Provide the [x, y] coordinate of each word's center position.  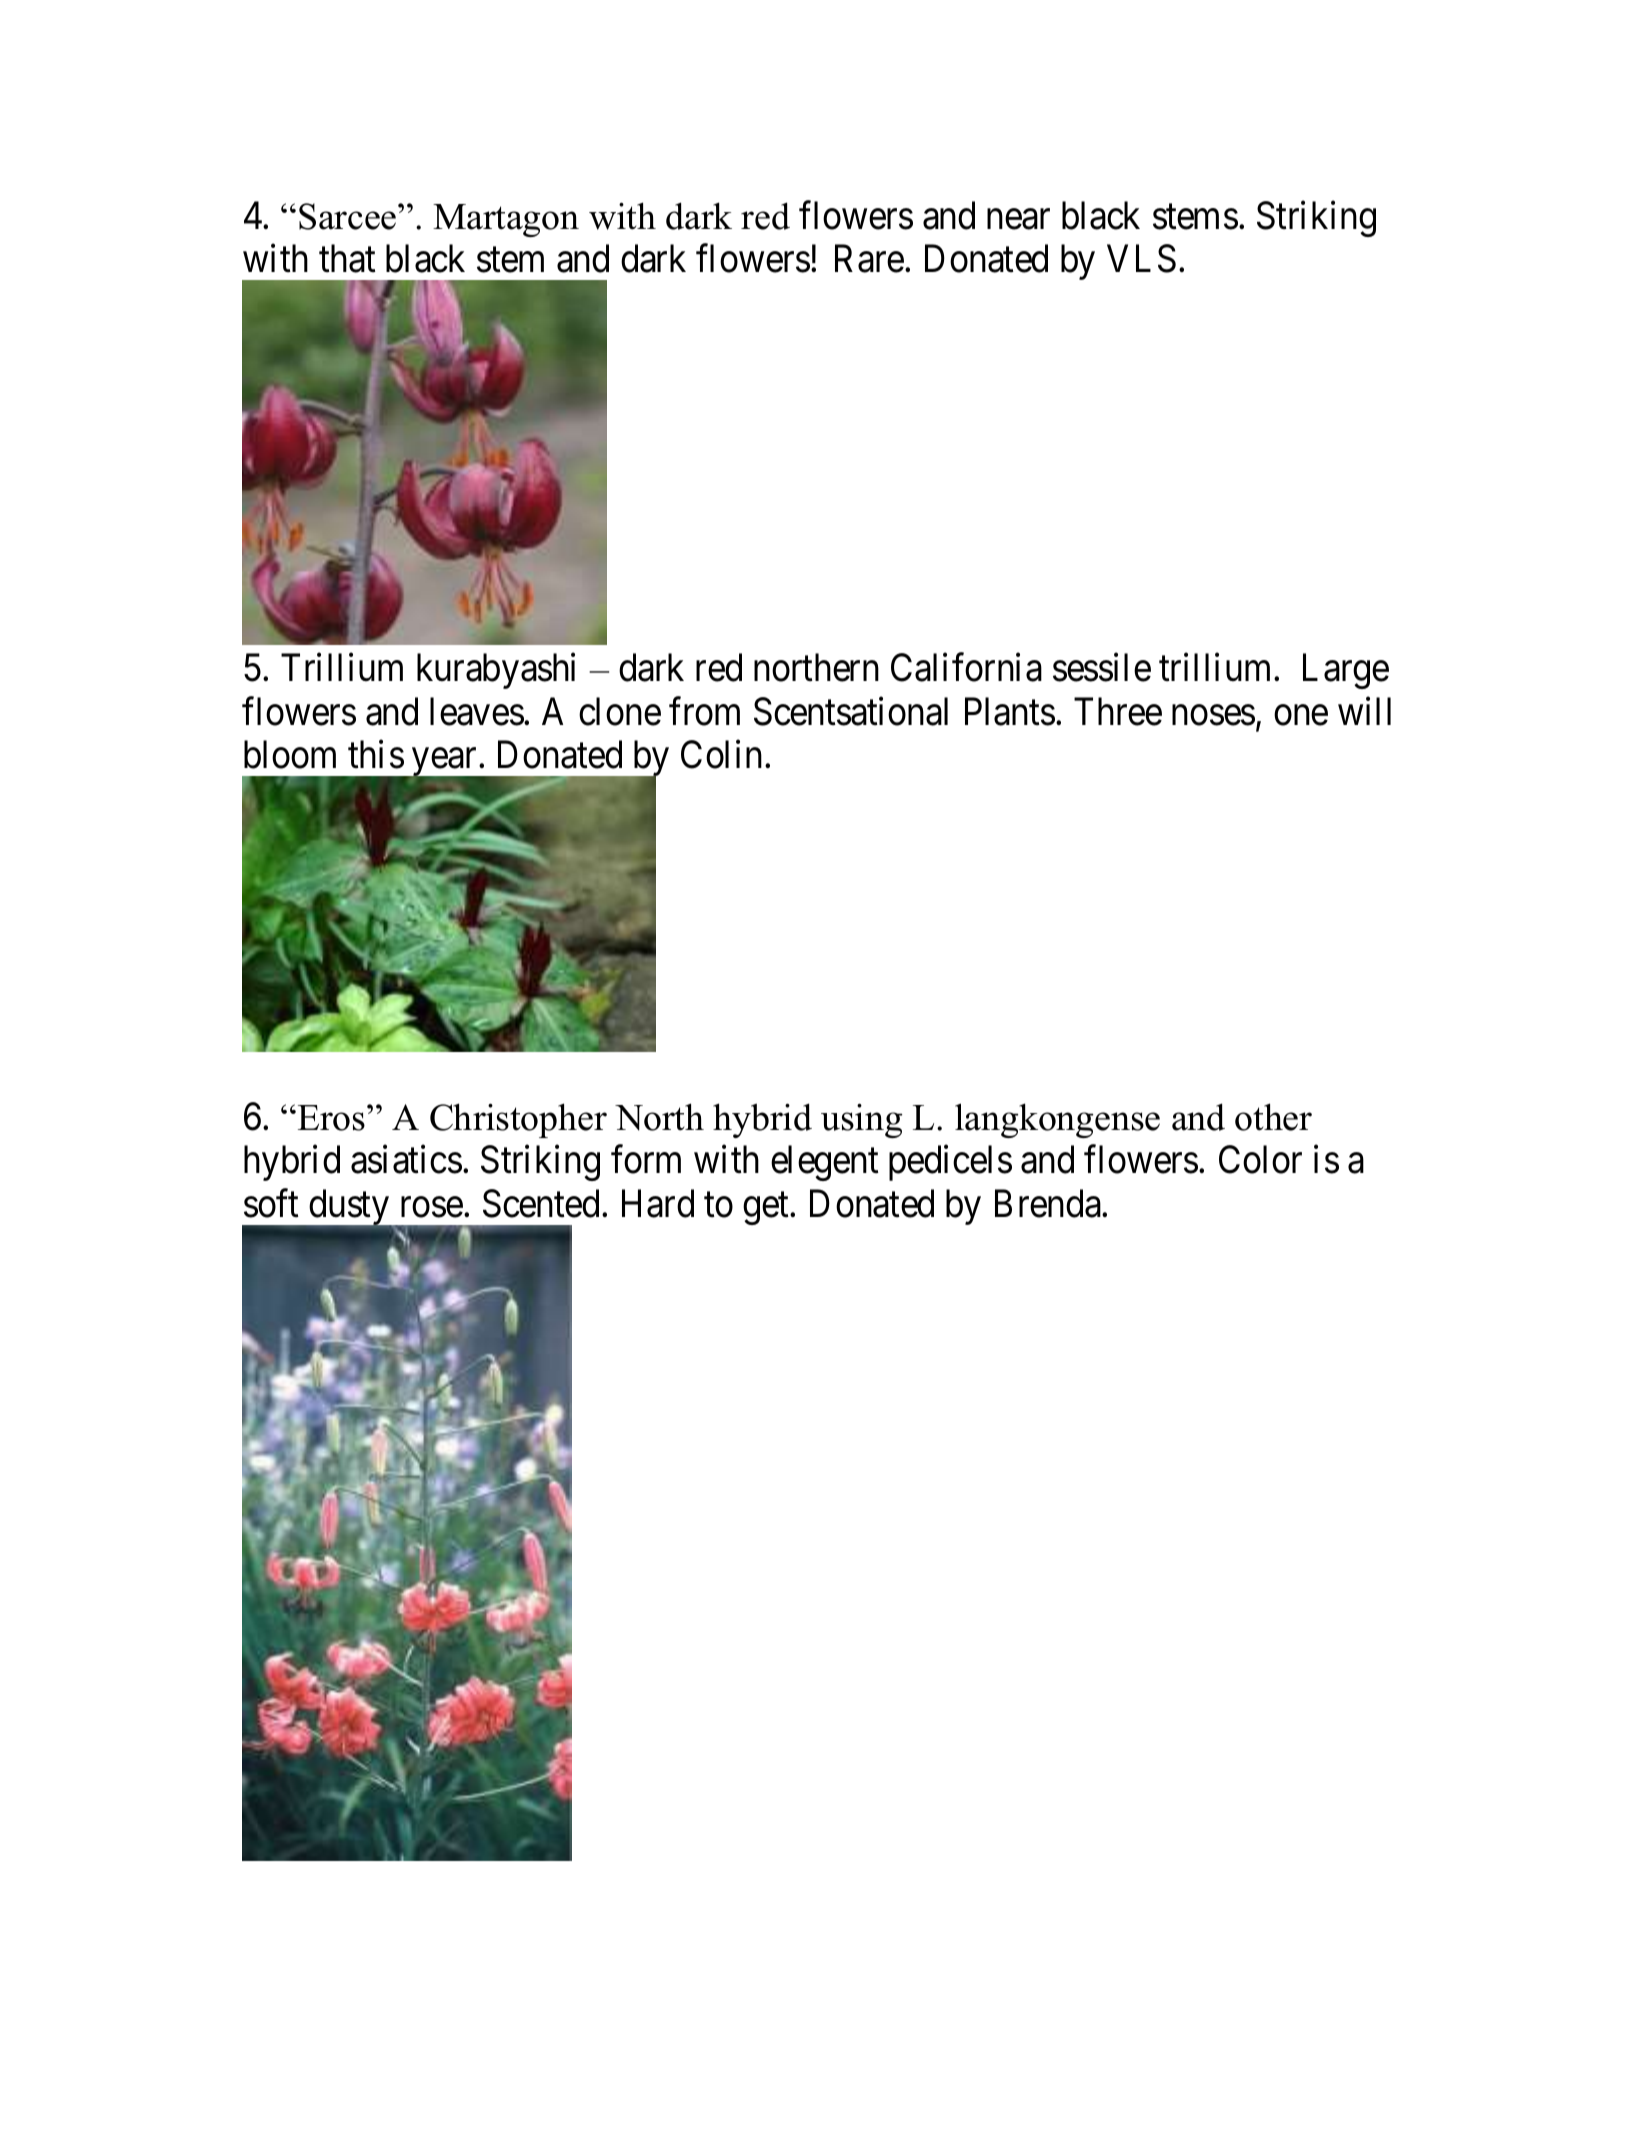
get [767, 1209]
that [347, 258]
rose [432, 1207]
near [1018, 219]
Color [1260, 1159]
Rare [869, 259]
